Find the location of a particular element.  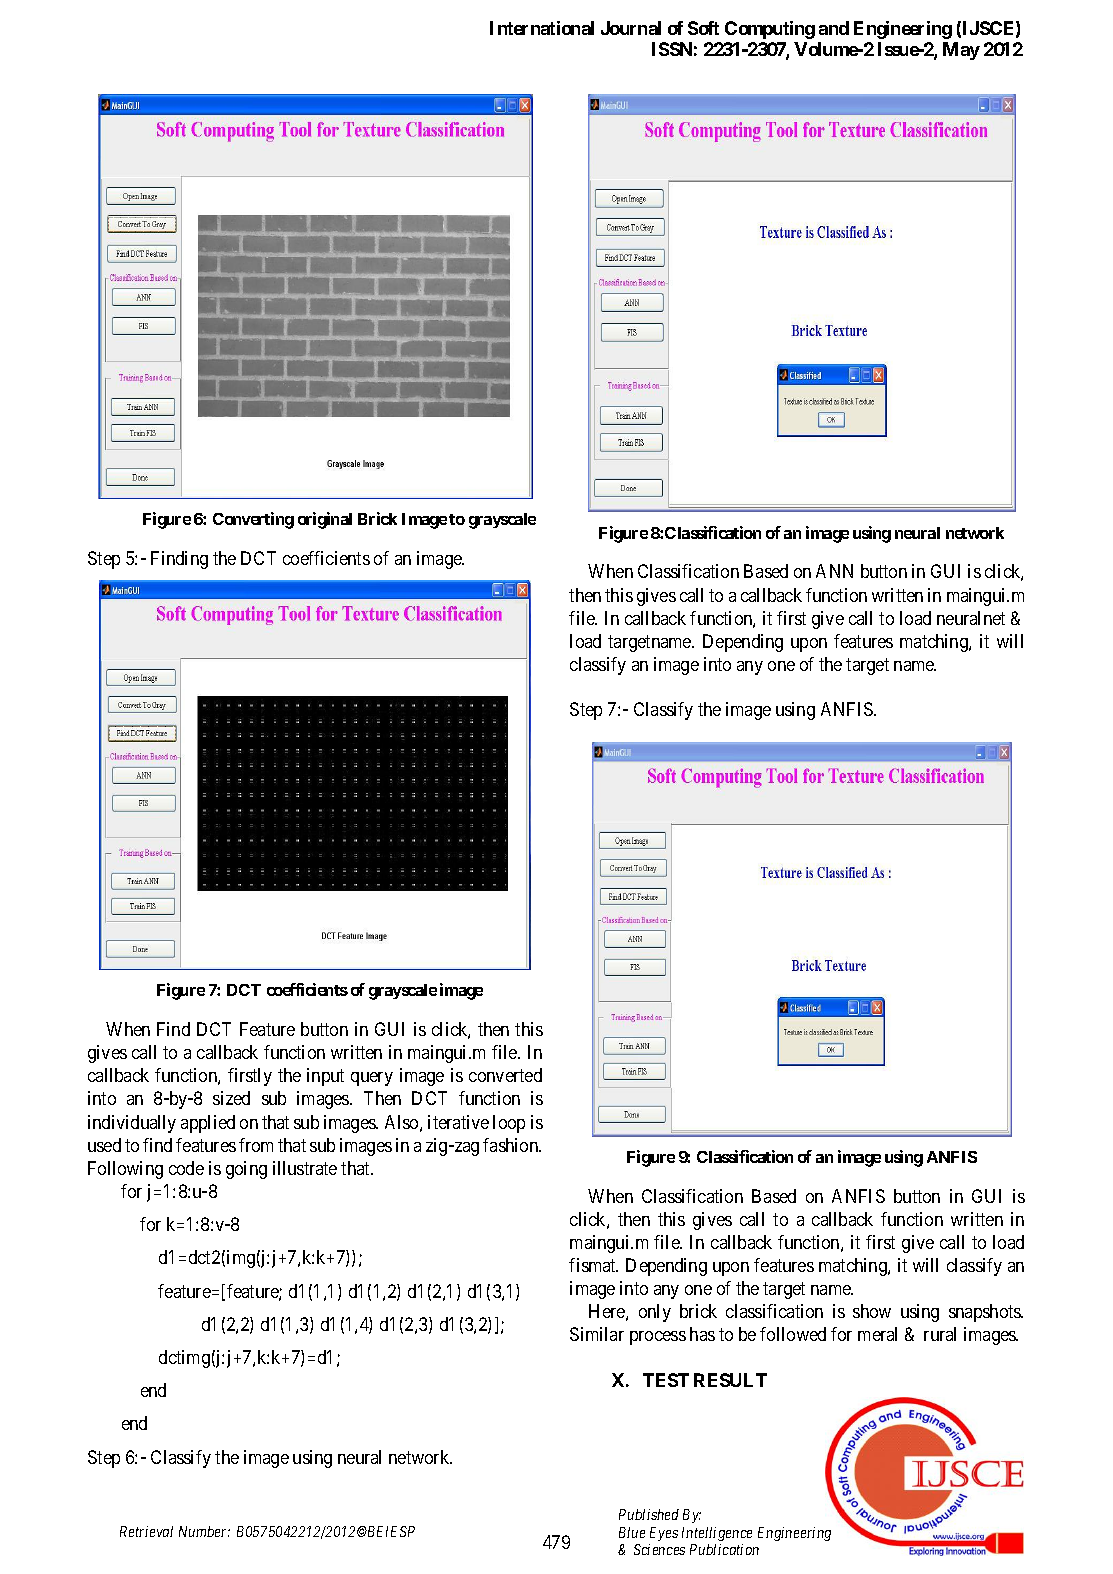

ANN is located at coordinates (834, 571).
